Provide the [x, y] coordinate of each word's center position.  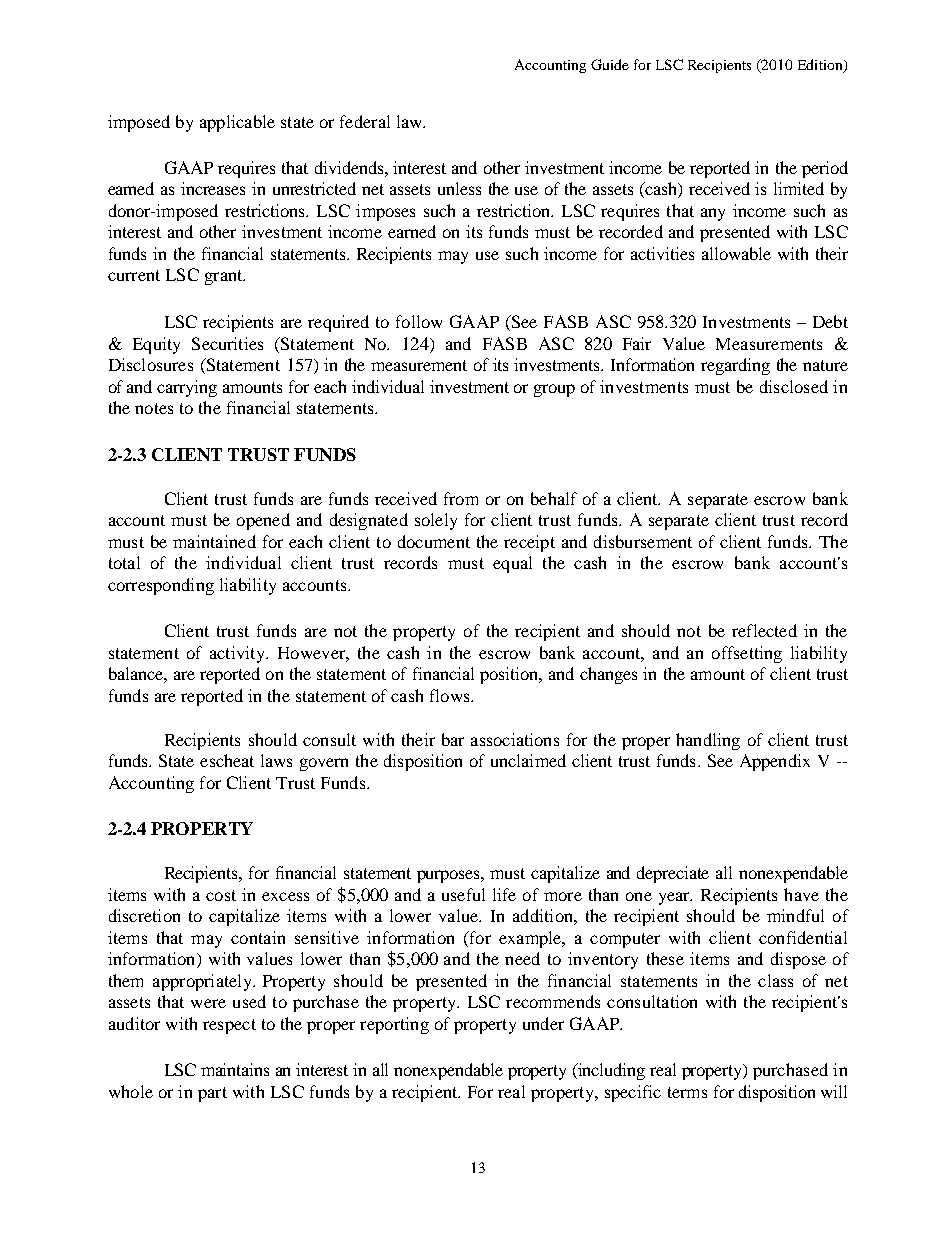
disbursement [643, 541]
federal [365, 121]
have [801, 894]
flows [451, 695]
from [461, 498]
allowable [736, 253]
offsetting [747, 654]
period [825, 169]
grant [225, 277]
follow [419, 321]
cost [221, 895]
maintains [235, 1069]
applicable [237, 123]
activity [238, 654]
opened [263, 521]
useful [463, 894]
